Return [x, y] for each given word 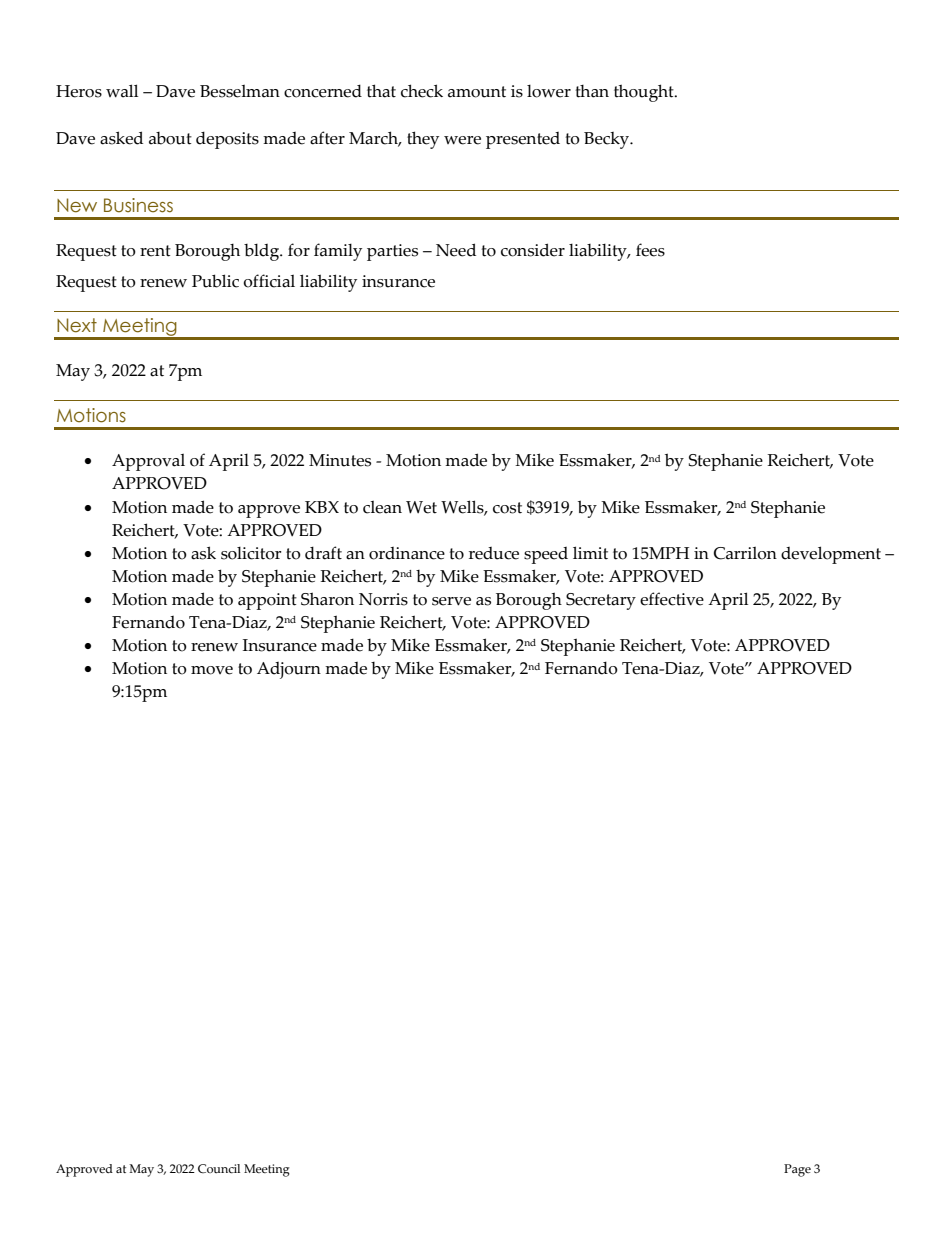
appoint [267, 601]
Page [797, 1170]
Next [77, 325]
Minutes [340, 460]
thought [645, 93]
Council [219, 1169]
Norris [383, 599]
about [170, 138]
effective [672, 599]
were [462, 140]
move [212, 670]
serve [451, 601]
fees [650, 250]
